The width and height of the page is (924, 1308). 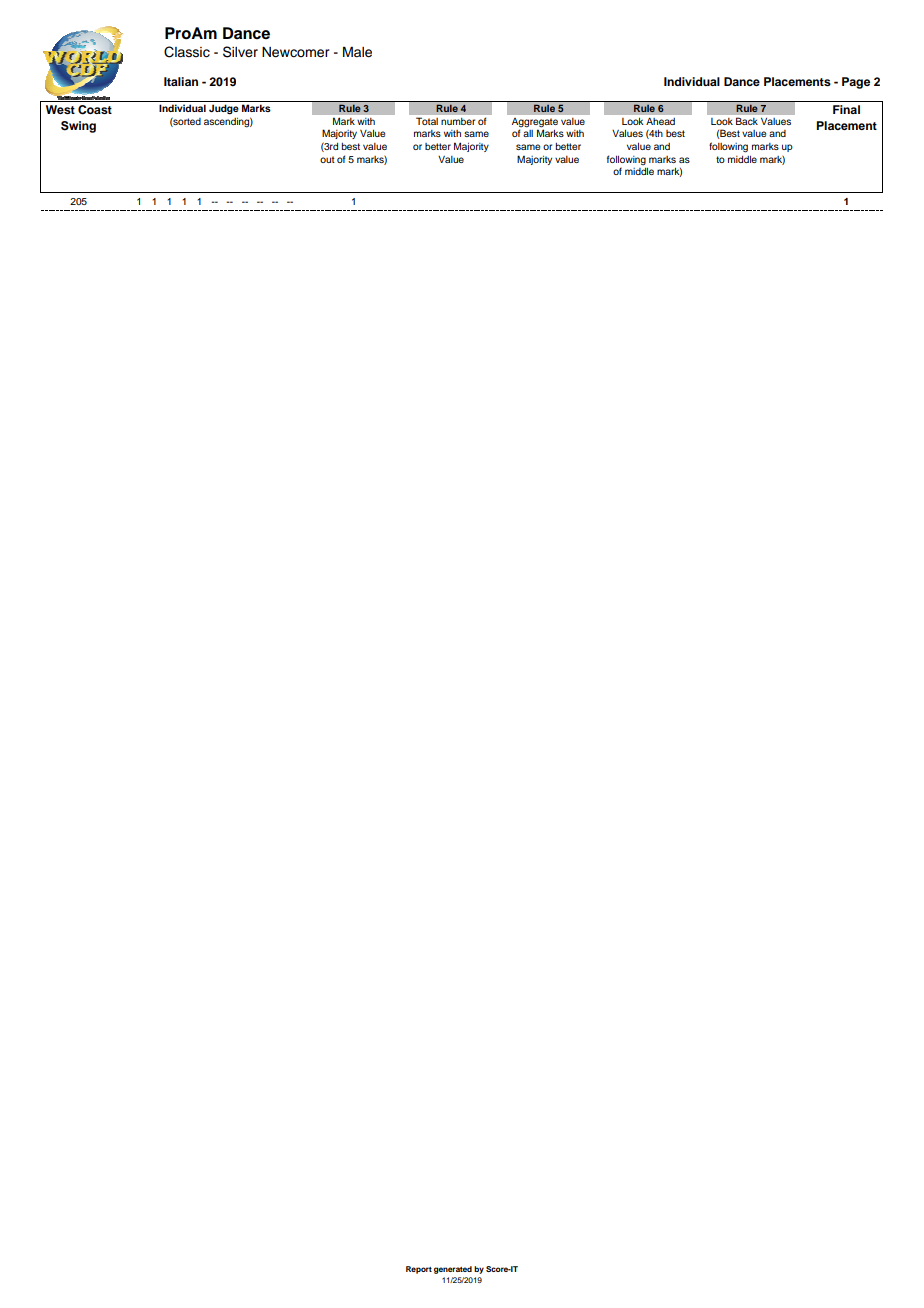 What do you see at coordinates (419, 1270) in the page?
I see `Report` at bounding box center [419, 1270].
